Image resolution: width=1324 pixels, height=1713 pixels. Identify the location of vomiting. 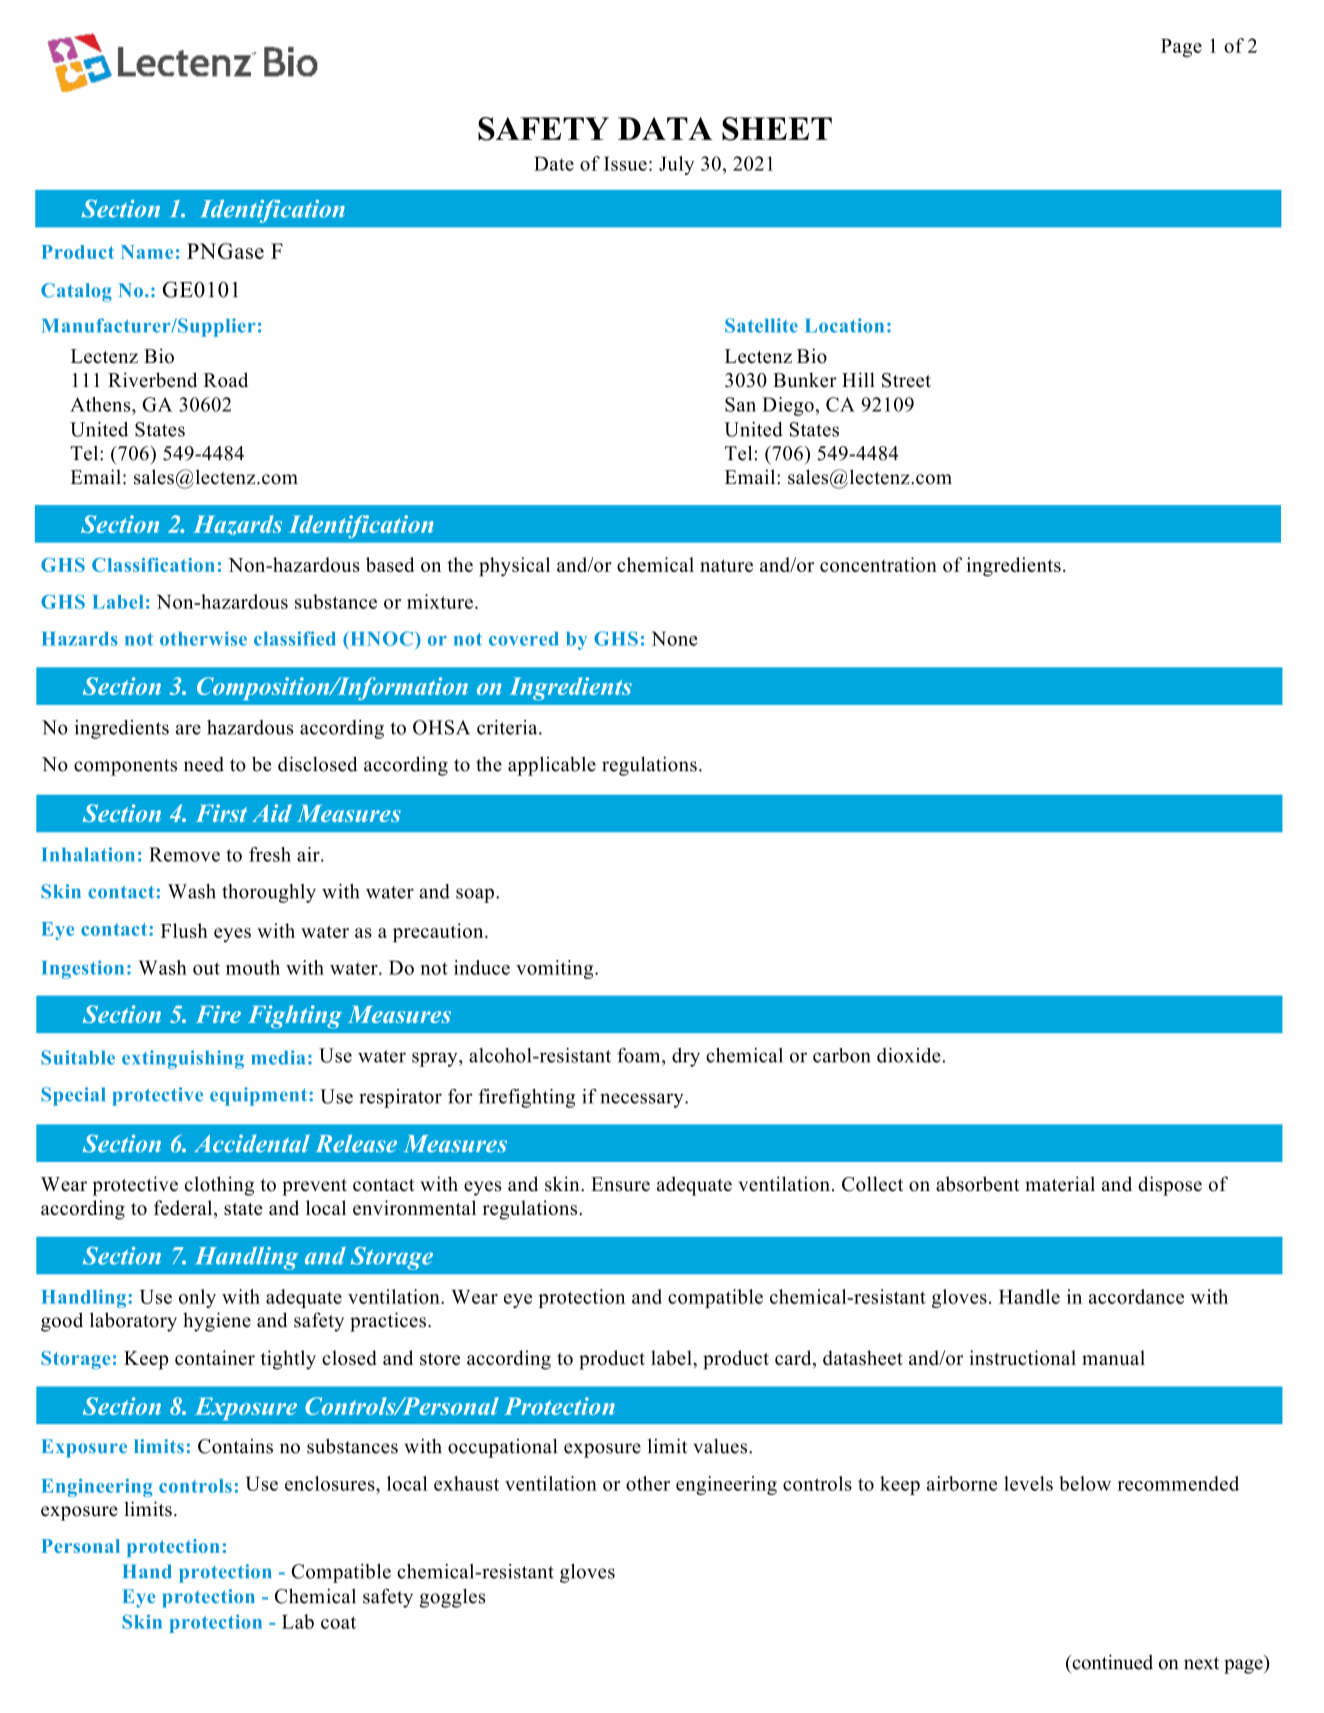
(556, 969).
